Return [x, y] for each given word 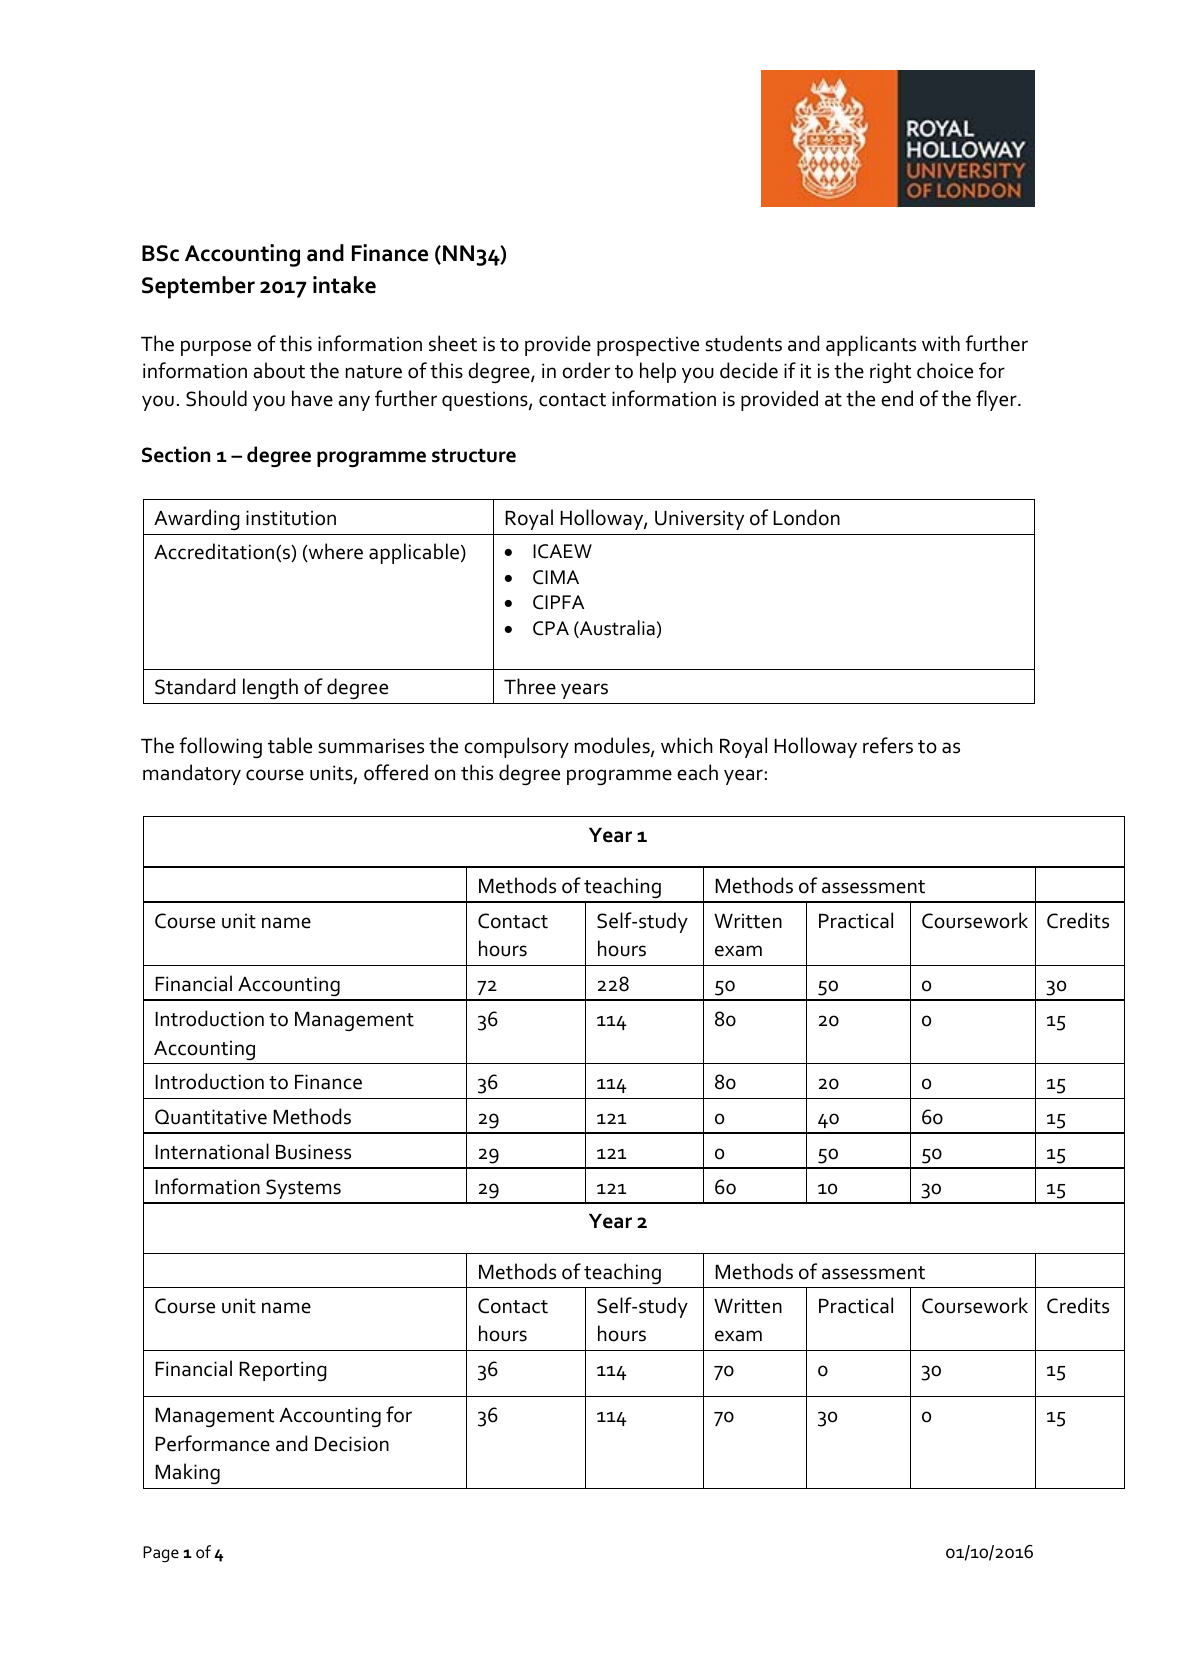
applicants [871, 345]
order [586, 370]
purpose [216, 348]
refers [888, 745]
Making [187, 1473]
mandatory [192, 774]
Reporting [282, 1371]
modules [613, 746]
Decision [352, 1444]
